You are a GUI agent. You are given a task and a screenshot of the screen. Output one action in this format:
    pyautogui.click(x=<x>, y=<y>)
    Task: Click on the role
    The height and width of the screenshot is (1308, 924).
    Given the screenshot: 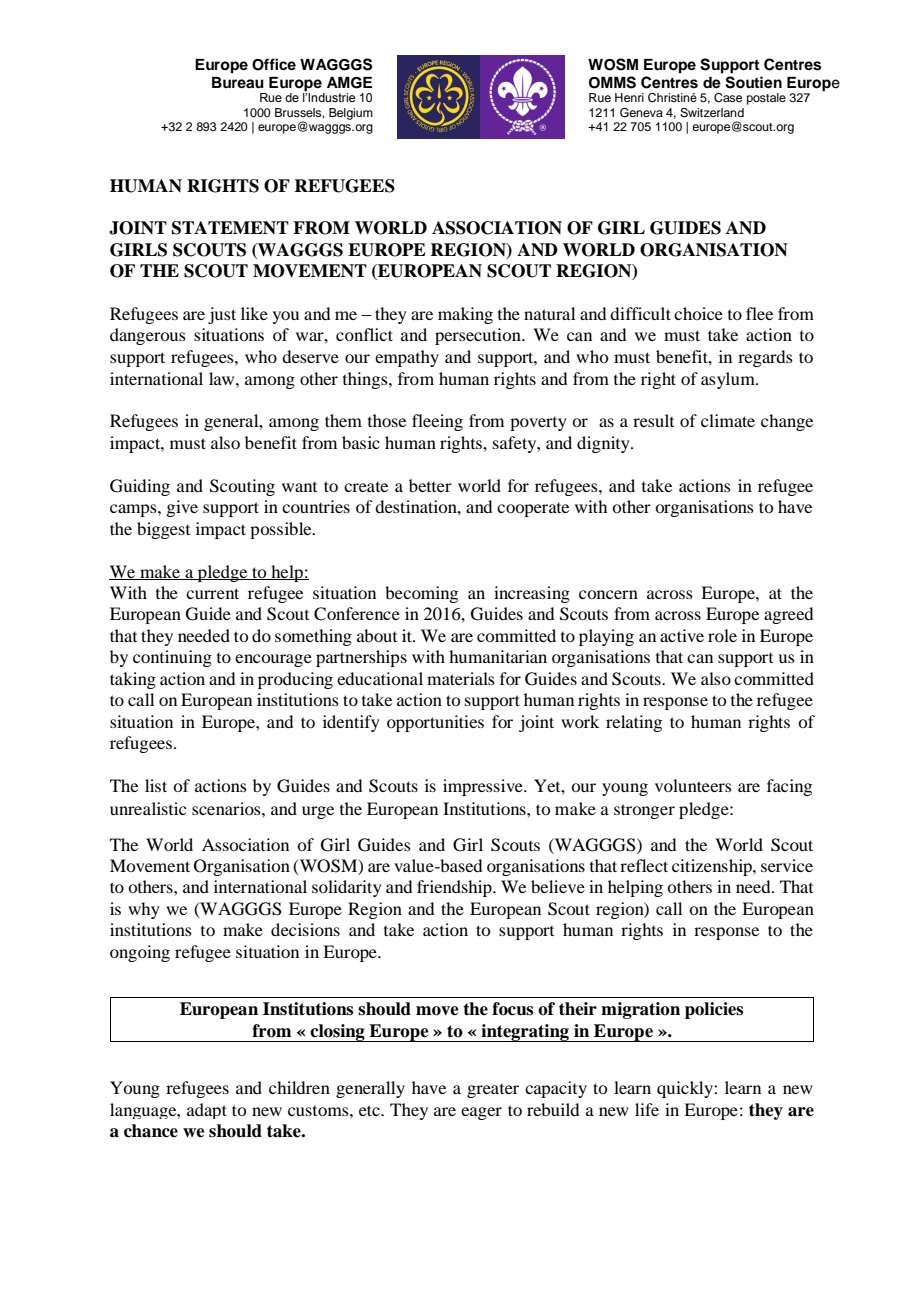 What is the action you would take?
    pyautogui.click(x=722, y=635)
